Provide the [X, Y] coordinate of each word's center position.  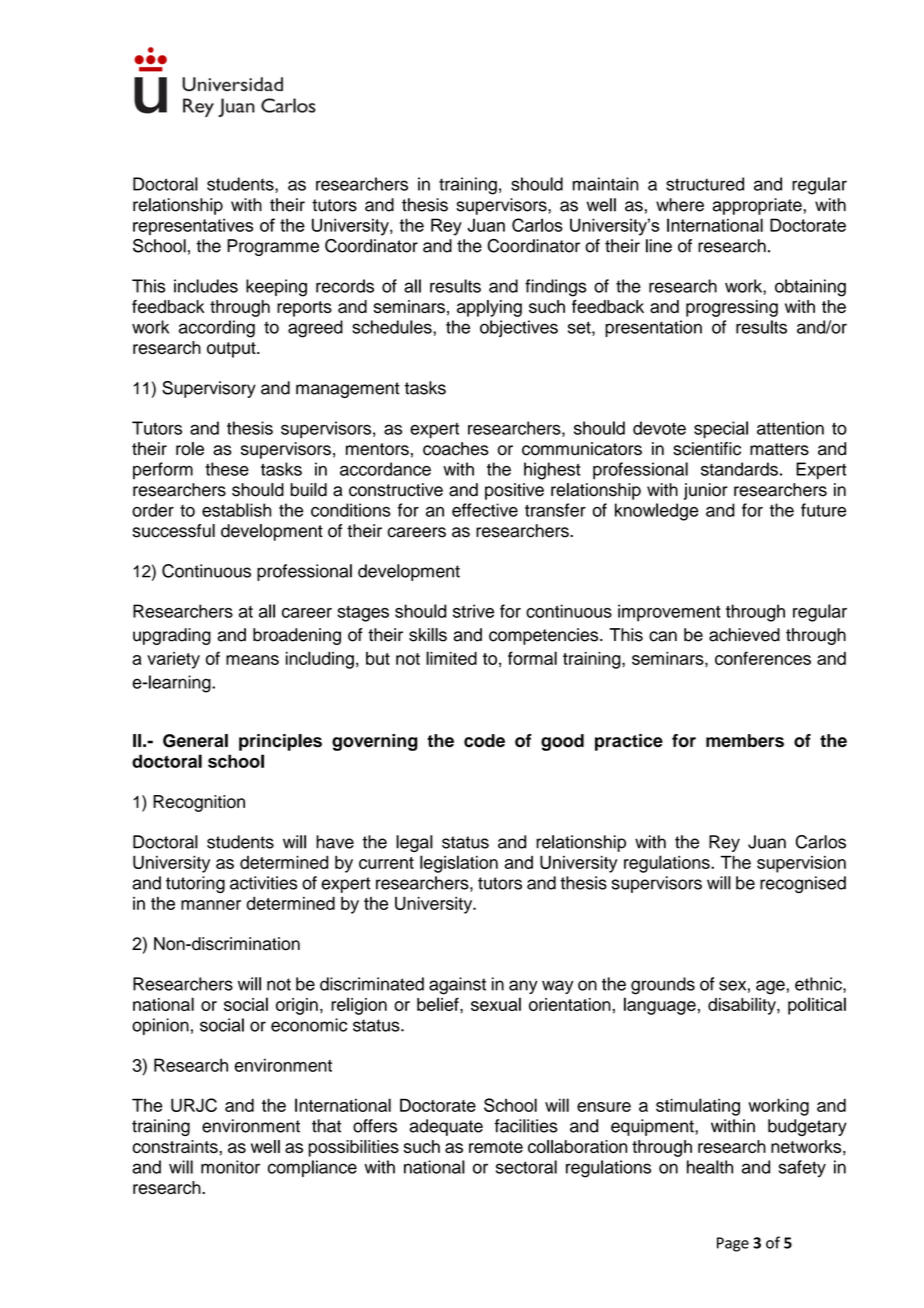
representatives [193, 226]
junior [706, 491]
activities [263, 883]
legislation [459, 864]
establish [236, 510]
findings [556, 288]
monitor [230, 1167]
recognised [803, 884]
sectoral [526, 1167]
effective [485, 510]
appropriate [757, 206]
